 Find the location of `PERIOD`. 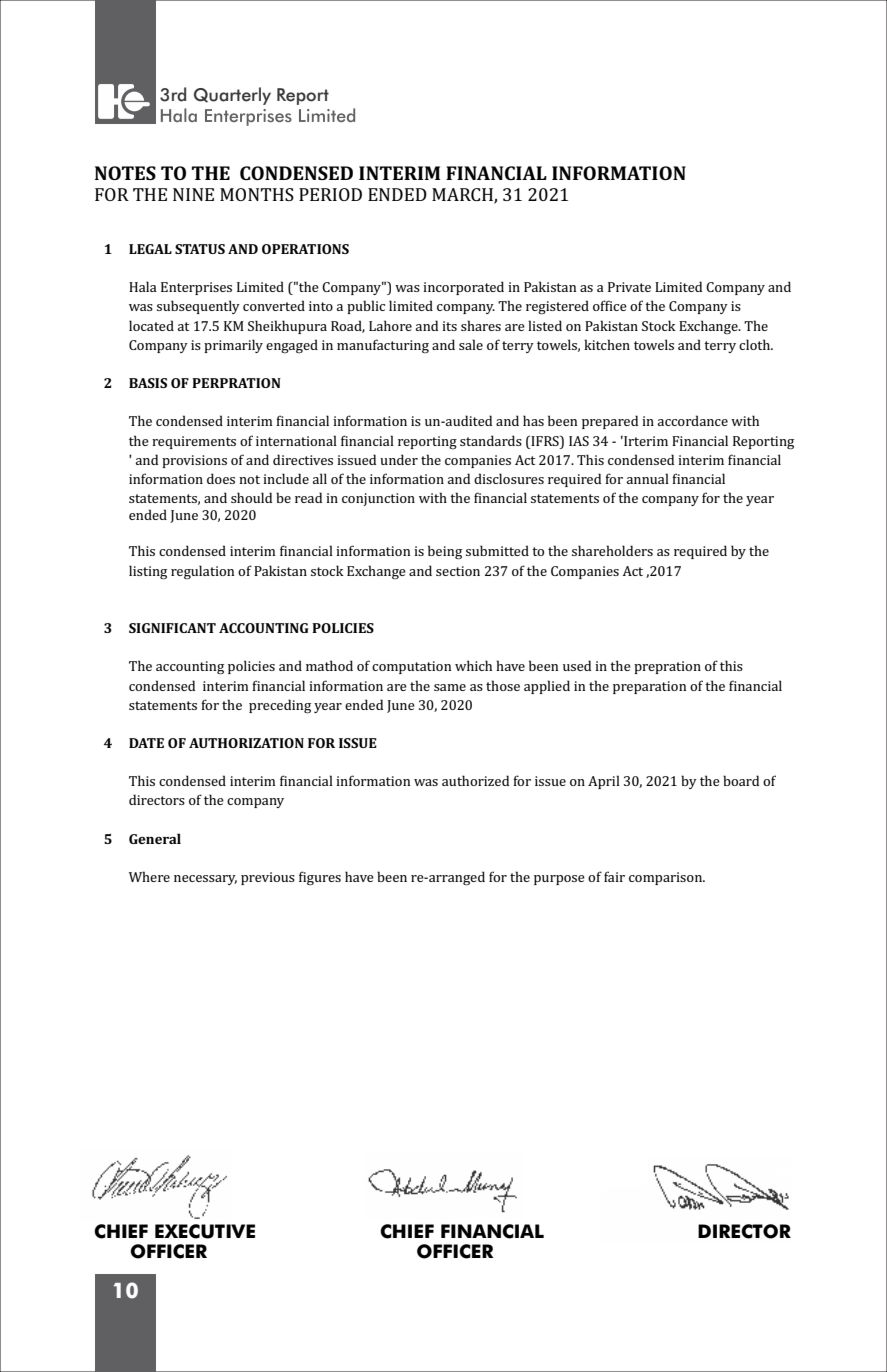

PERIOD is located at coordinates (330, 194).
